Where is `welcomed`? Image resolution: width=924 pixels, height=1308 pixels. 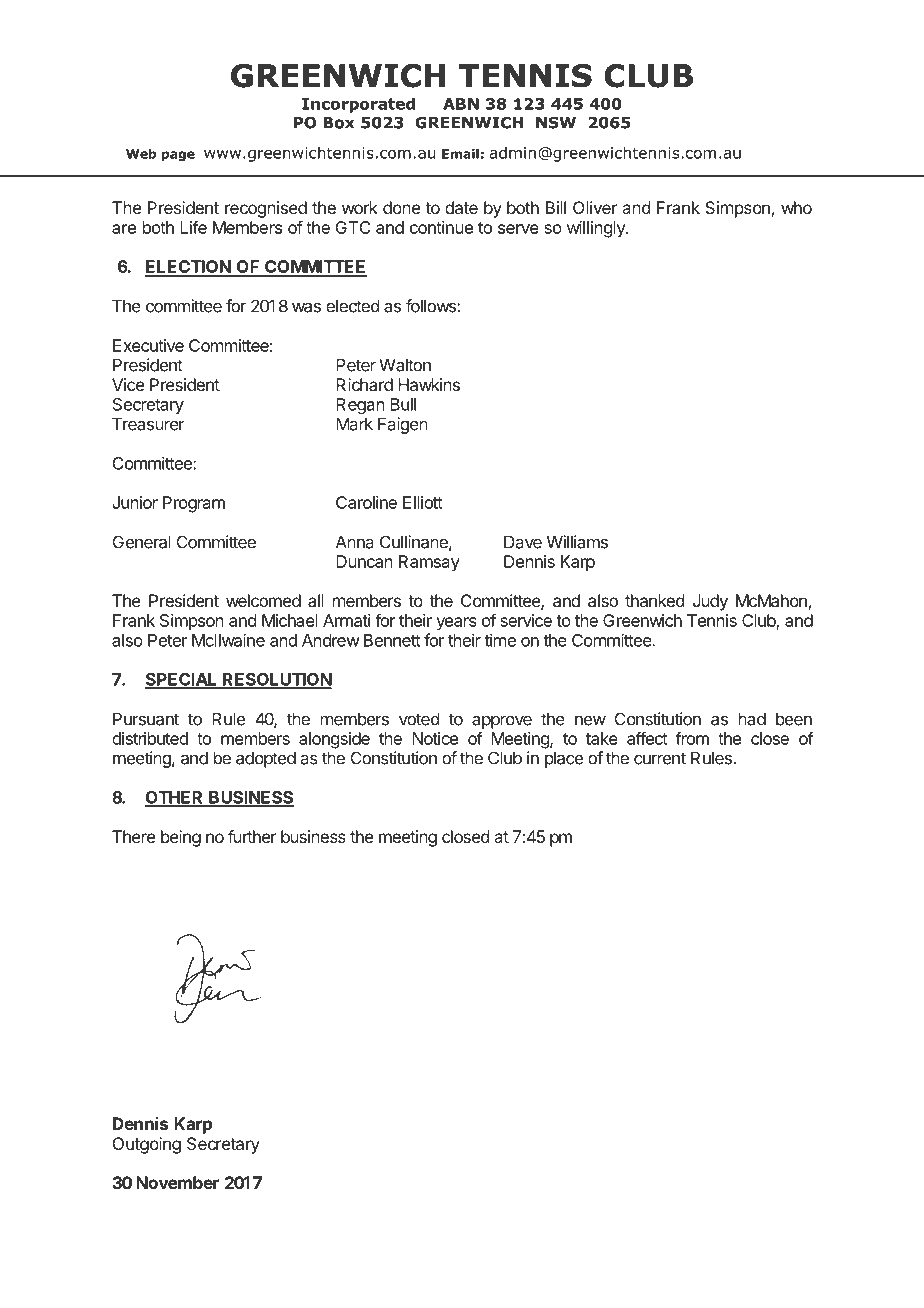
welcomed is located at coordinates (263, 600).
